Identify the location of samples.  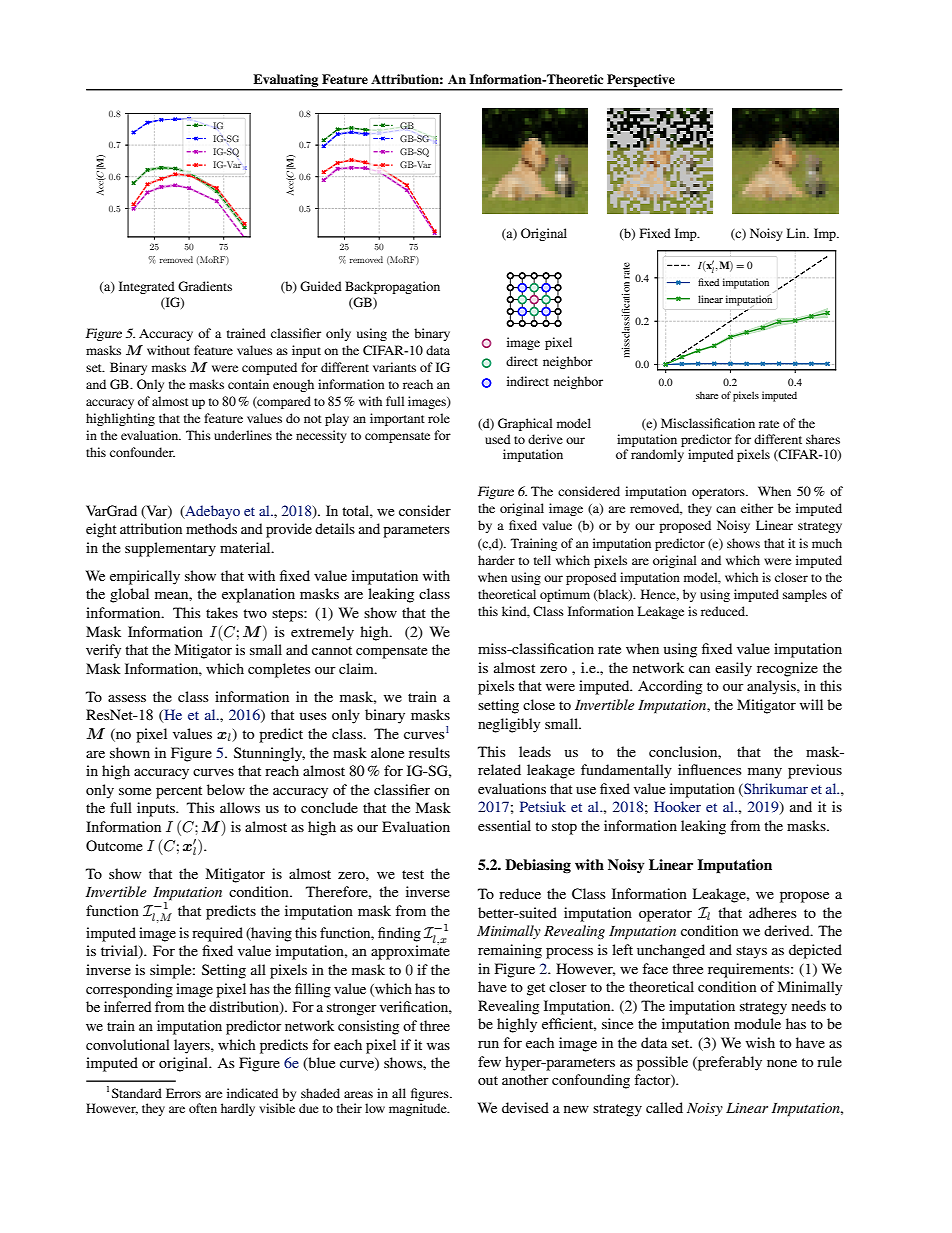
(805, 595).
